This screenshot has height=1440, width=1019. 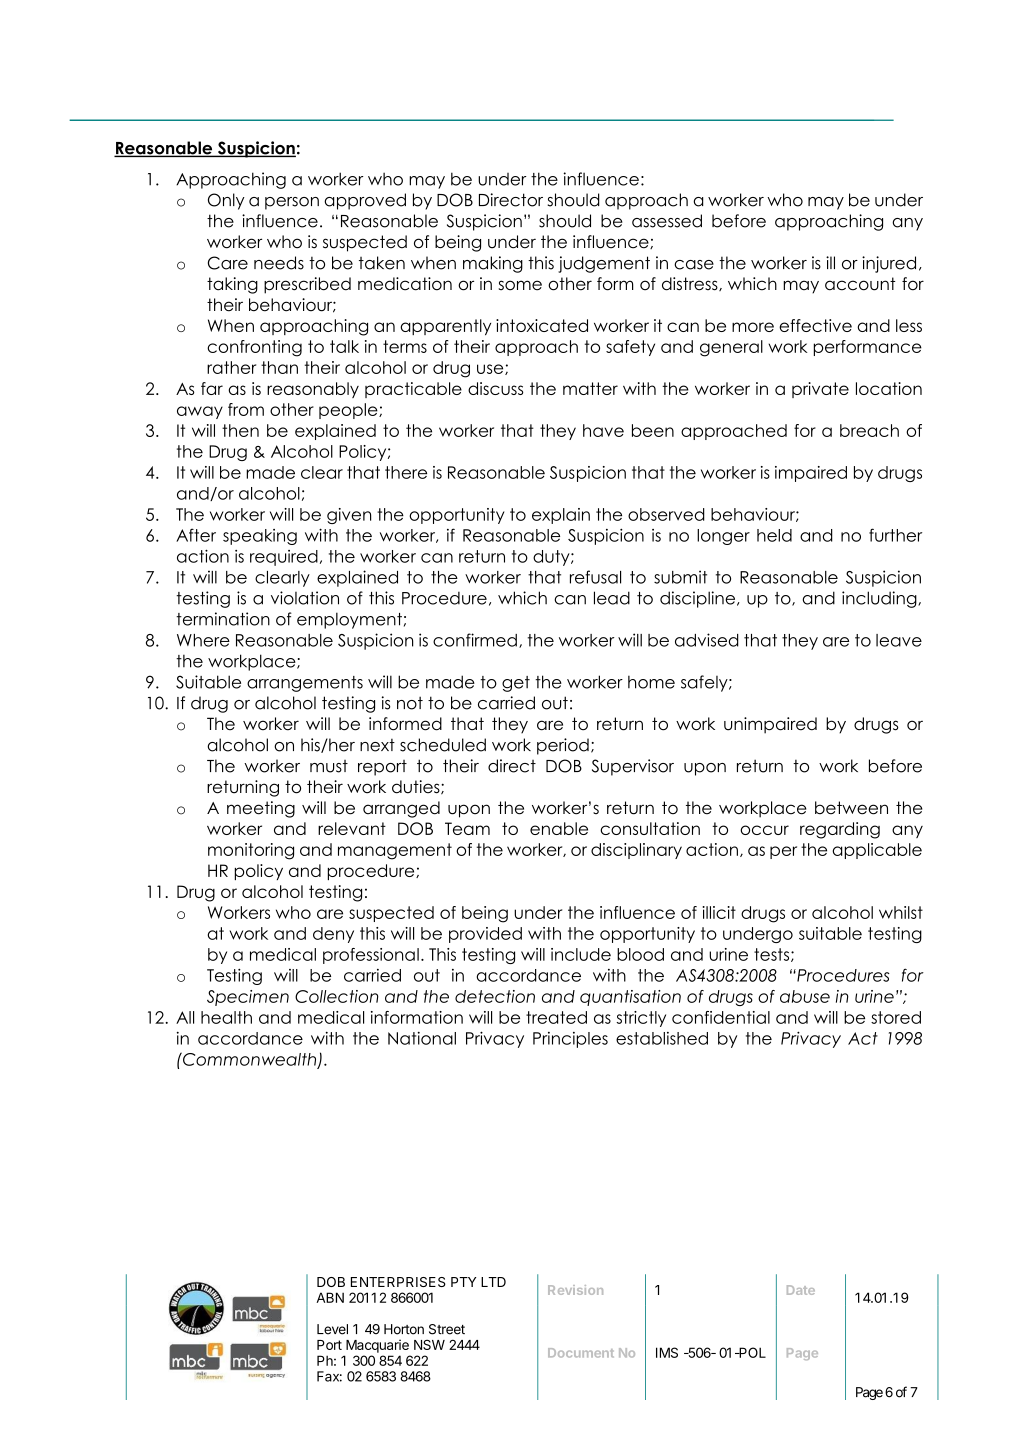 What do you see at coordinates (261, 809) in the screenshot?
I see `meeting` at bounding box center [261, 809].
